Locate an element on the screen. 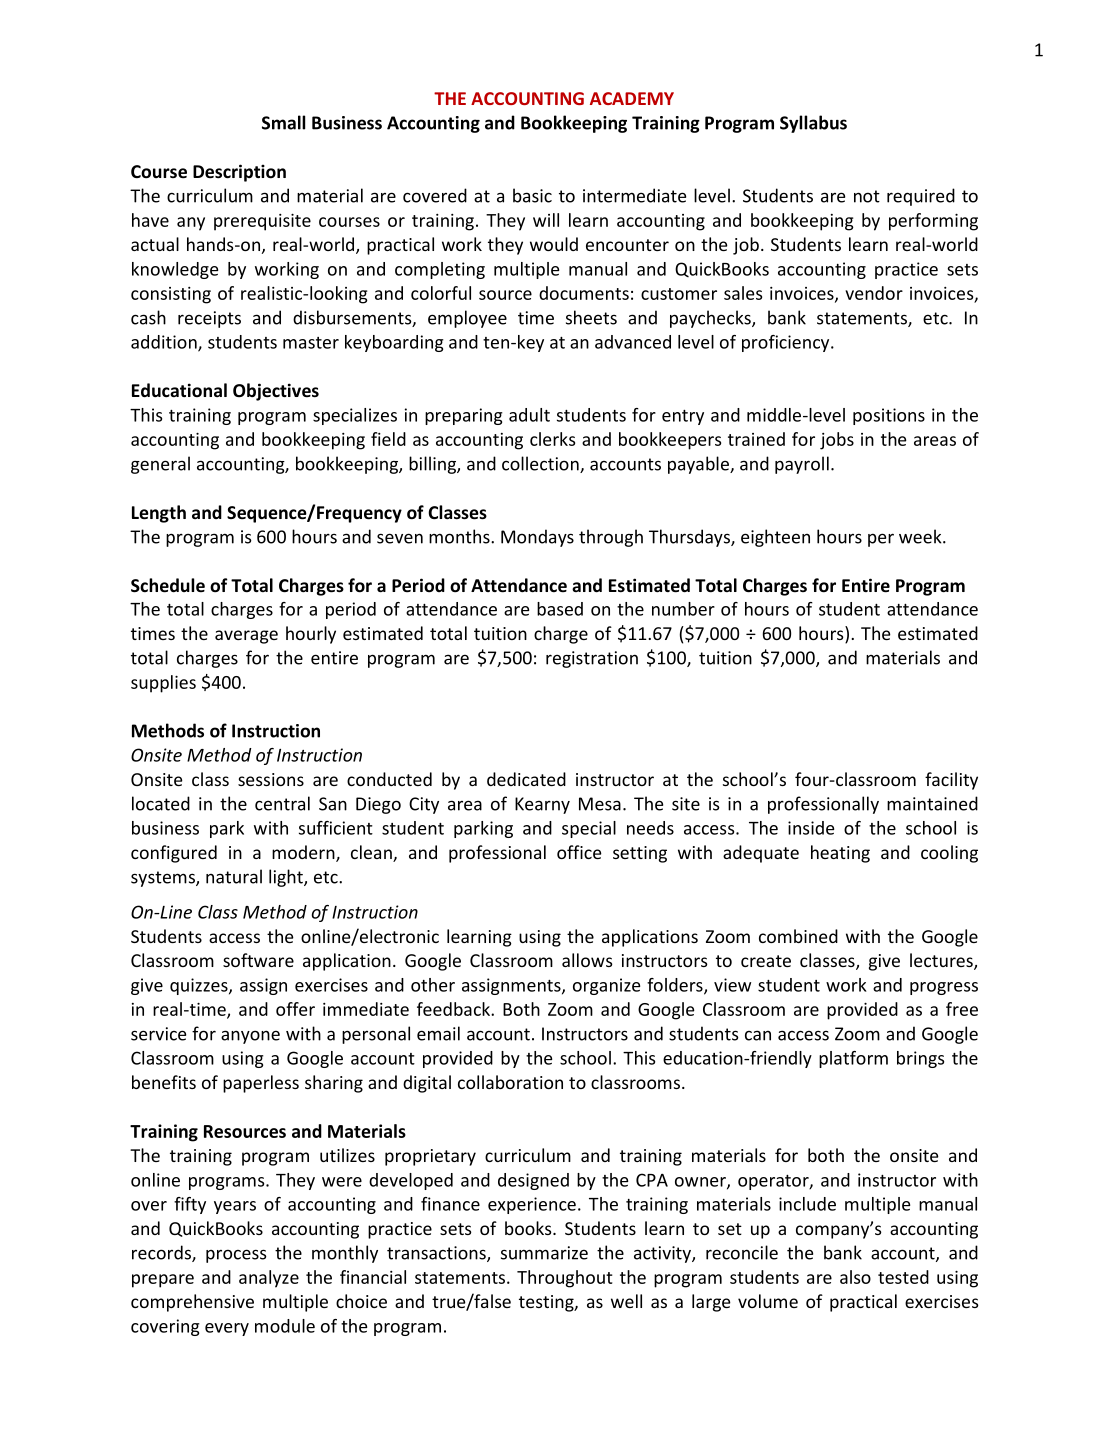 This screenshot has width=1109, height=1436. summarize is located at coordinates (544, 1253).
